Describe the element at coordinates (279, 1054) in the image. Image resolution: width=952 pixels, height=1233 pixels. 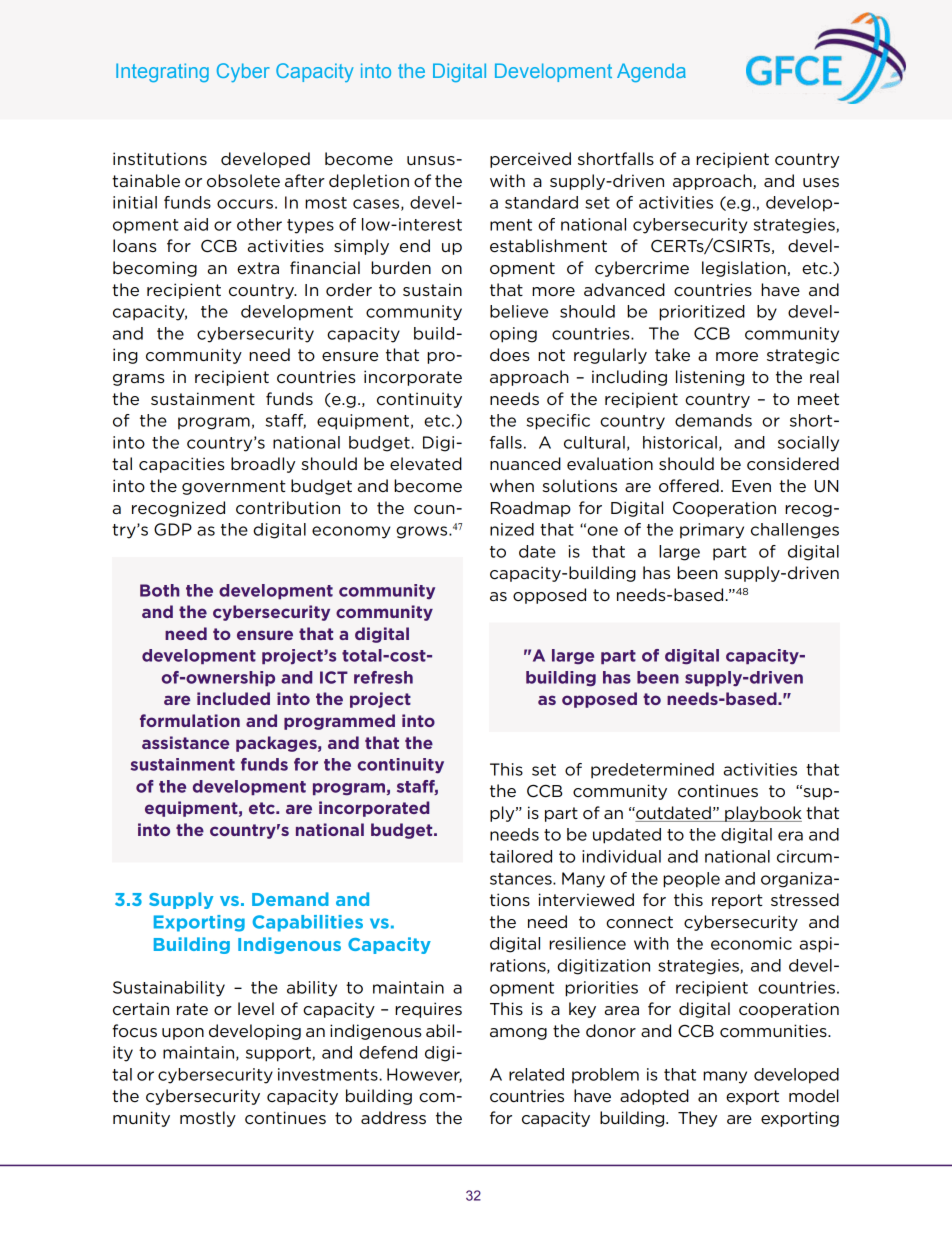
I see `support` at that location.
